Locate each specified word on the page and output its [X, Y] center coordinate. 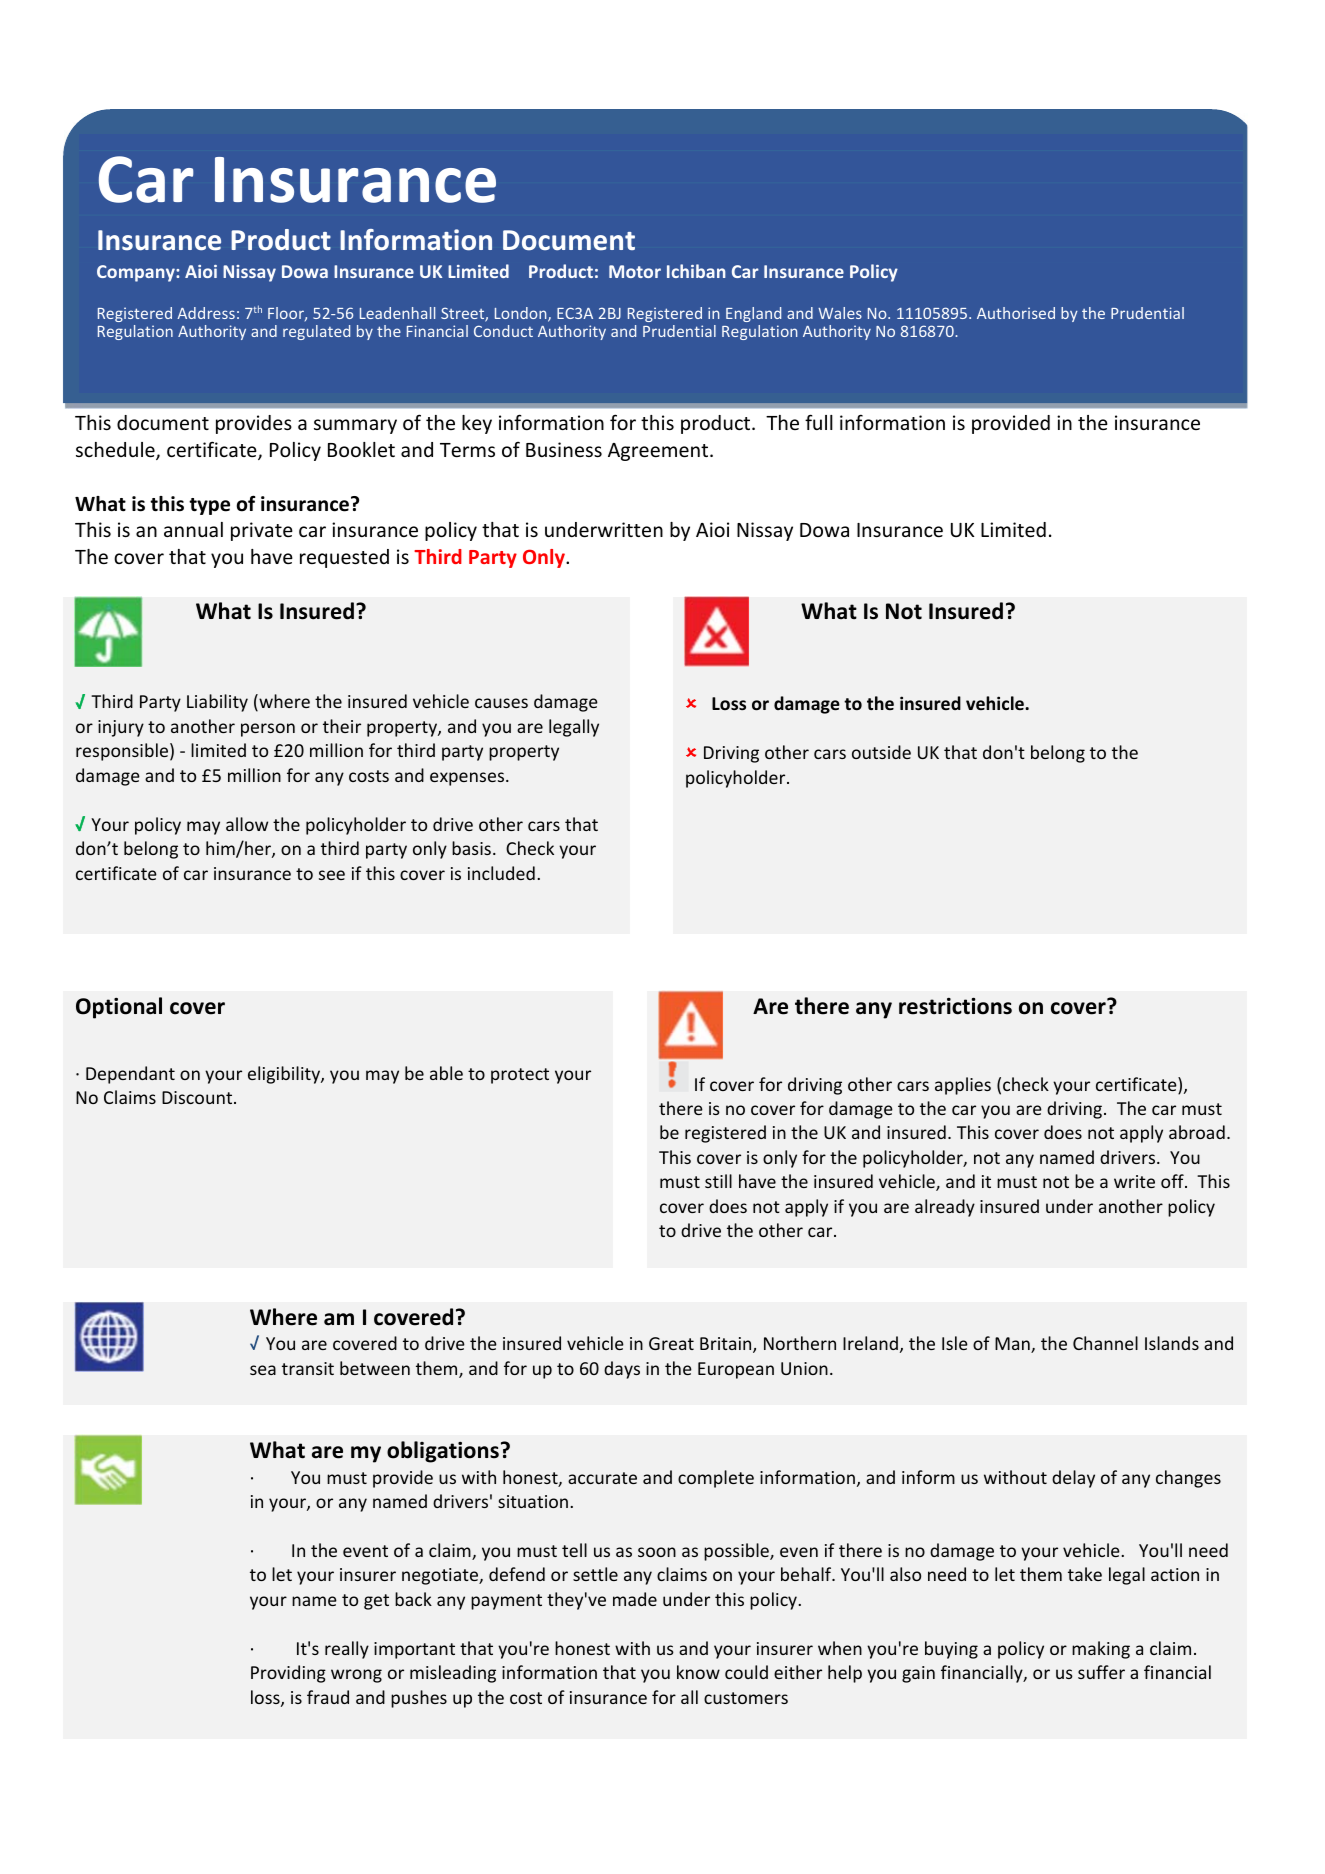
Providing [288, 1674]
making [1101, 1650]
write [1134, 1181]
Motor [635, 271]
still [718, 1181]
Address [206, 313]
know [698, 1672]
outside [881, 752]
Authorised [1016, 313]
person [268, 730]
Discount [198, 1097]
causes [501, 703]
